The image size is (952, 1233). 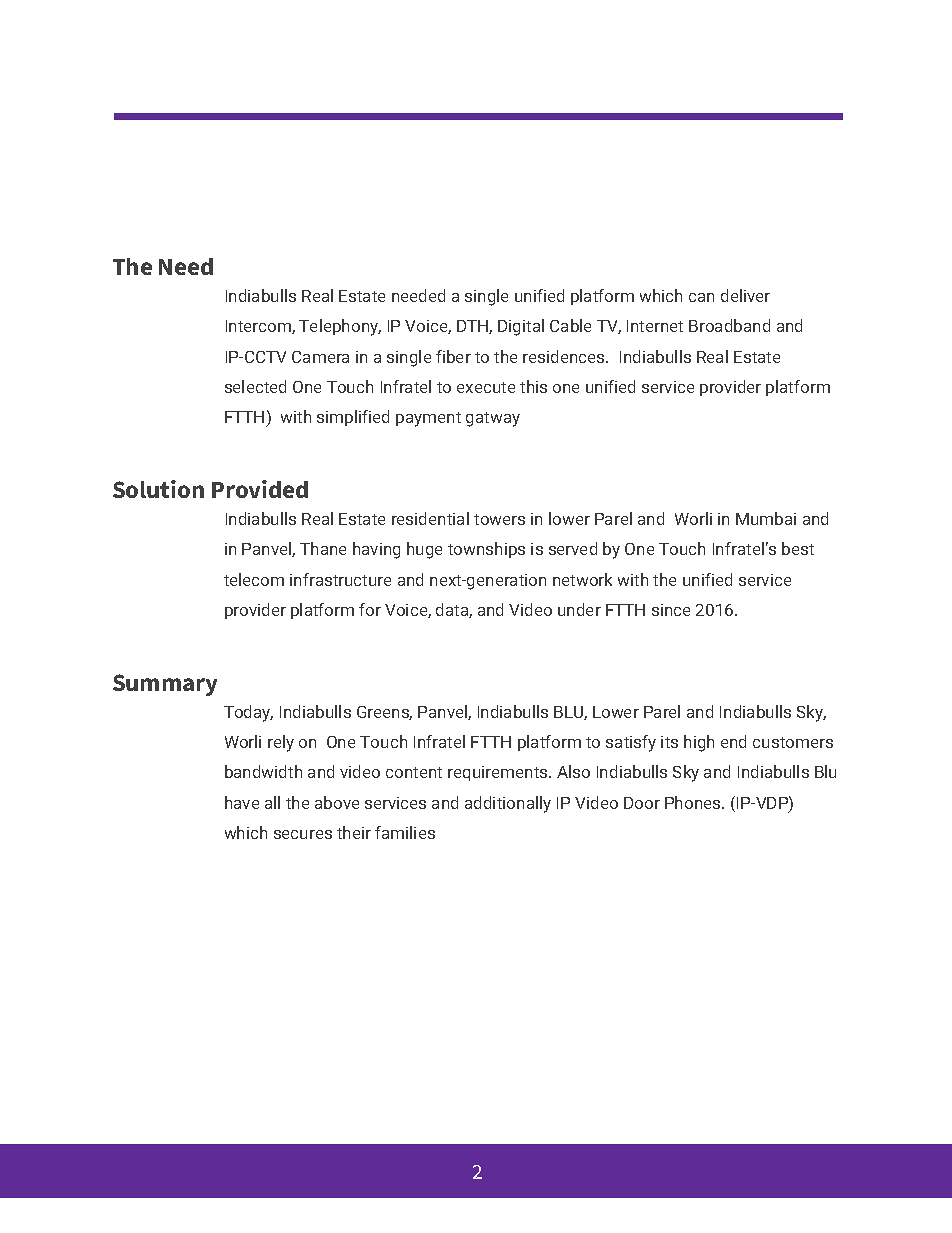 What do you see at coordinates (255, 386) in the document?
I see `selected` at bounding box center [255, 386].
